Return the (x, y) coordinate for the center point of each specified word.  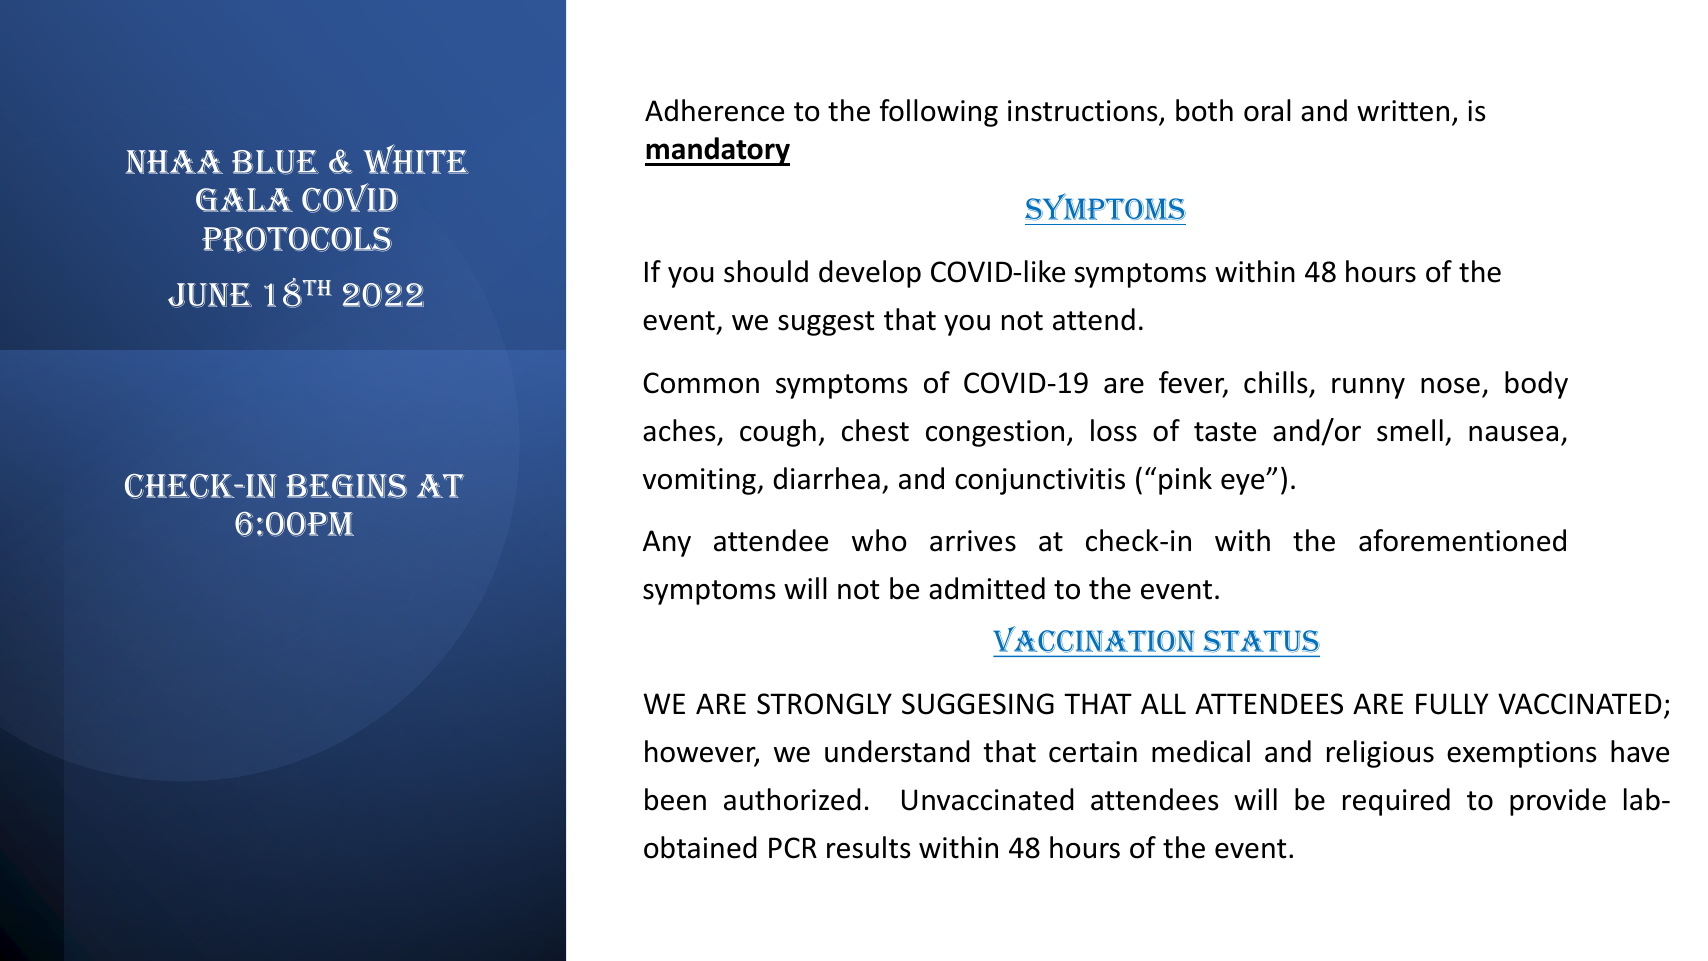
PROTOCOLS (297, 240)
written (1403, 111)
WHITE (416, 159)
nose (1450, 386)
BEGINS (346, 486)
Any (667, 543)
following (939, 113)
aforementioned (1462, 540)
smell (1410, 430)
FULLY (1452, 704)
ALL (1163, 703)
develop (870, 274)
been (675, 799)
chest (875, 430)
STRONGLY (824, 704)
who (879, 540)
